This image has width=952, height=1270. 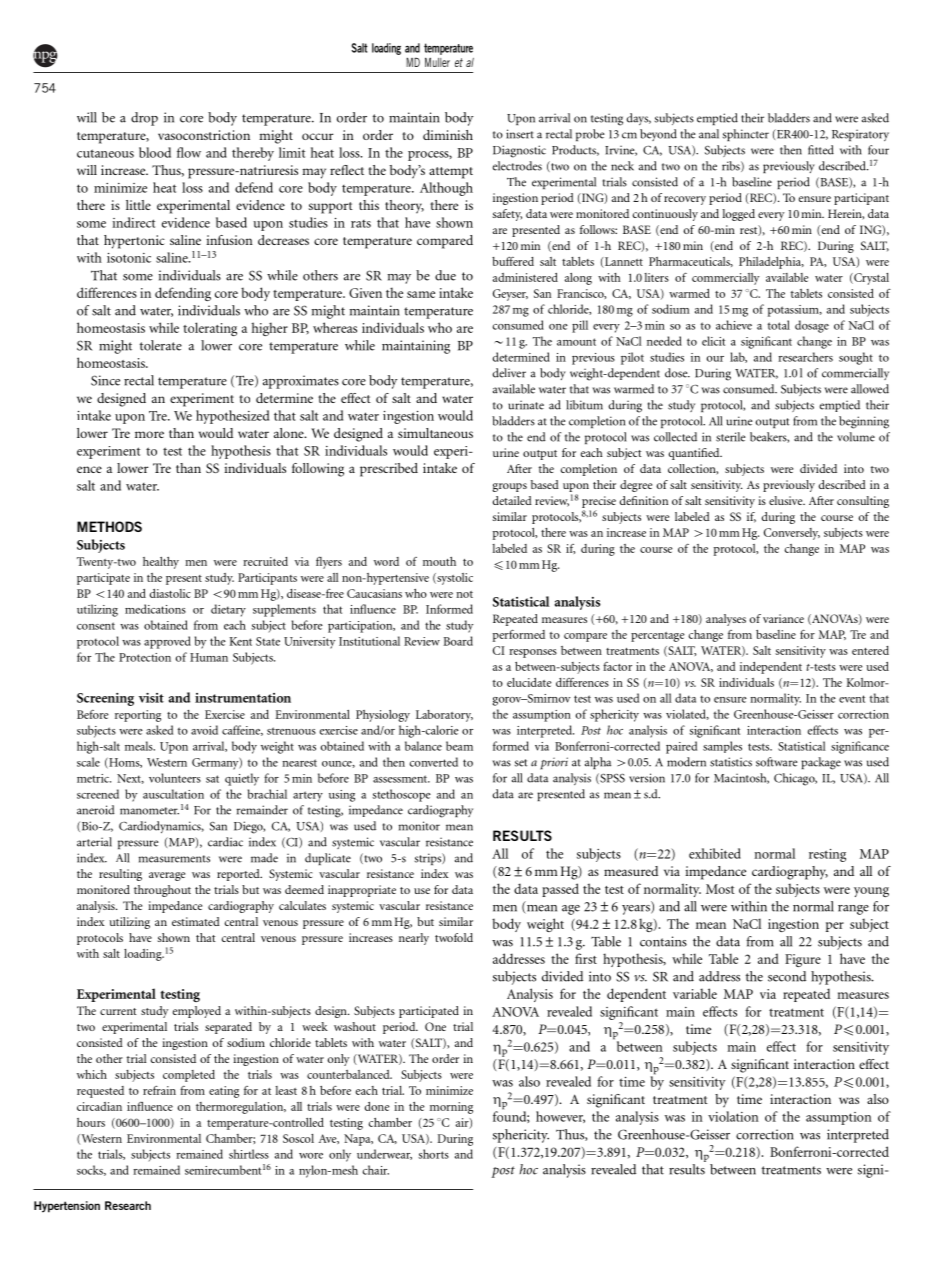 I want to click on Muller, so click(x=437, y=62).
